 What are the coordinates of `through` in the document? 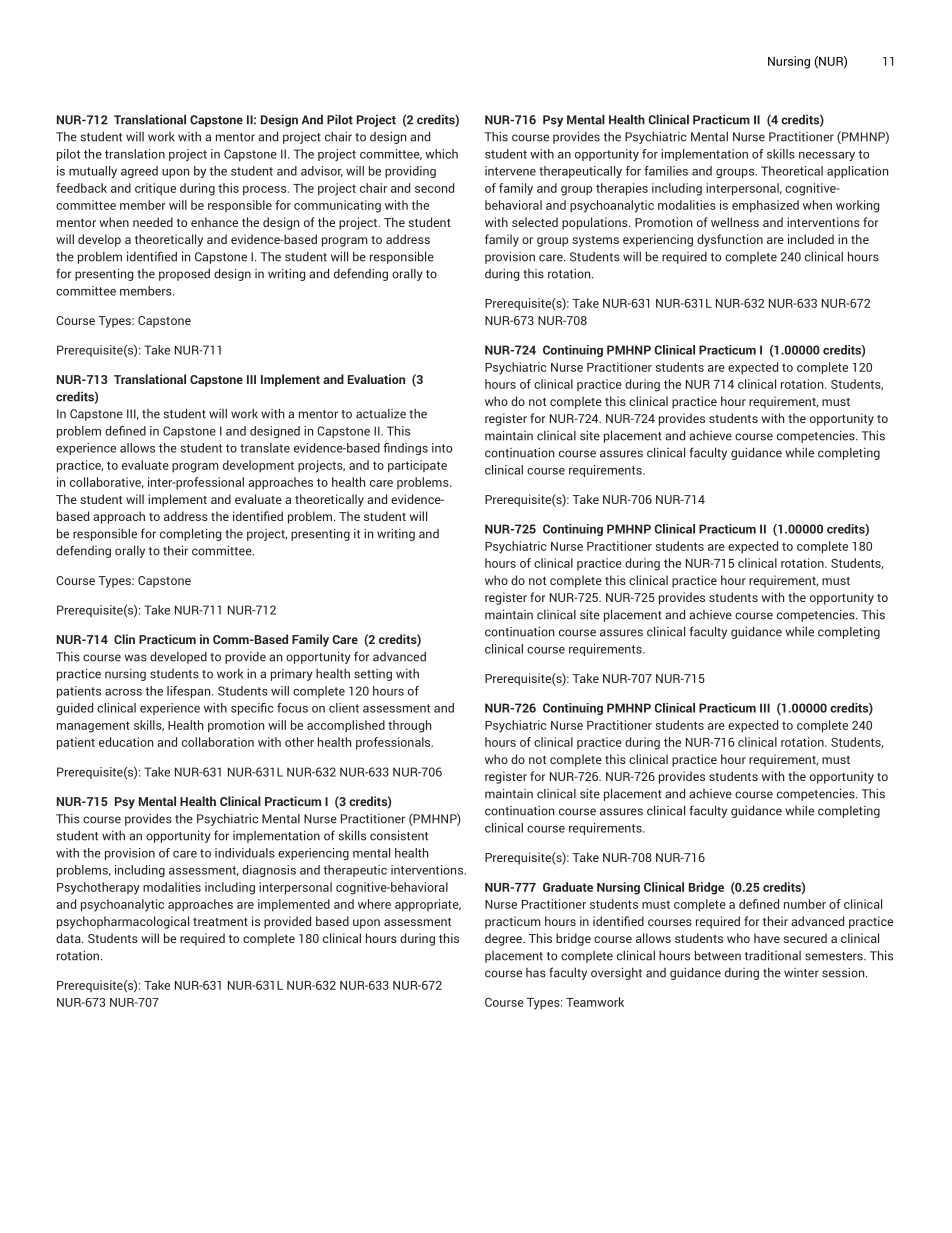 It's located at (410, 726).
